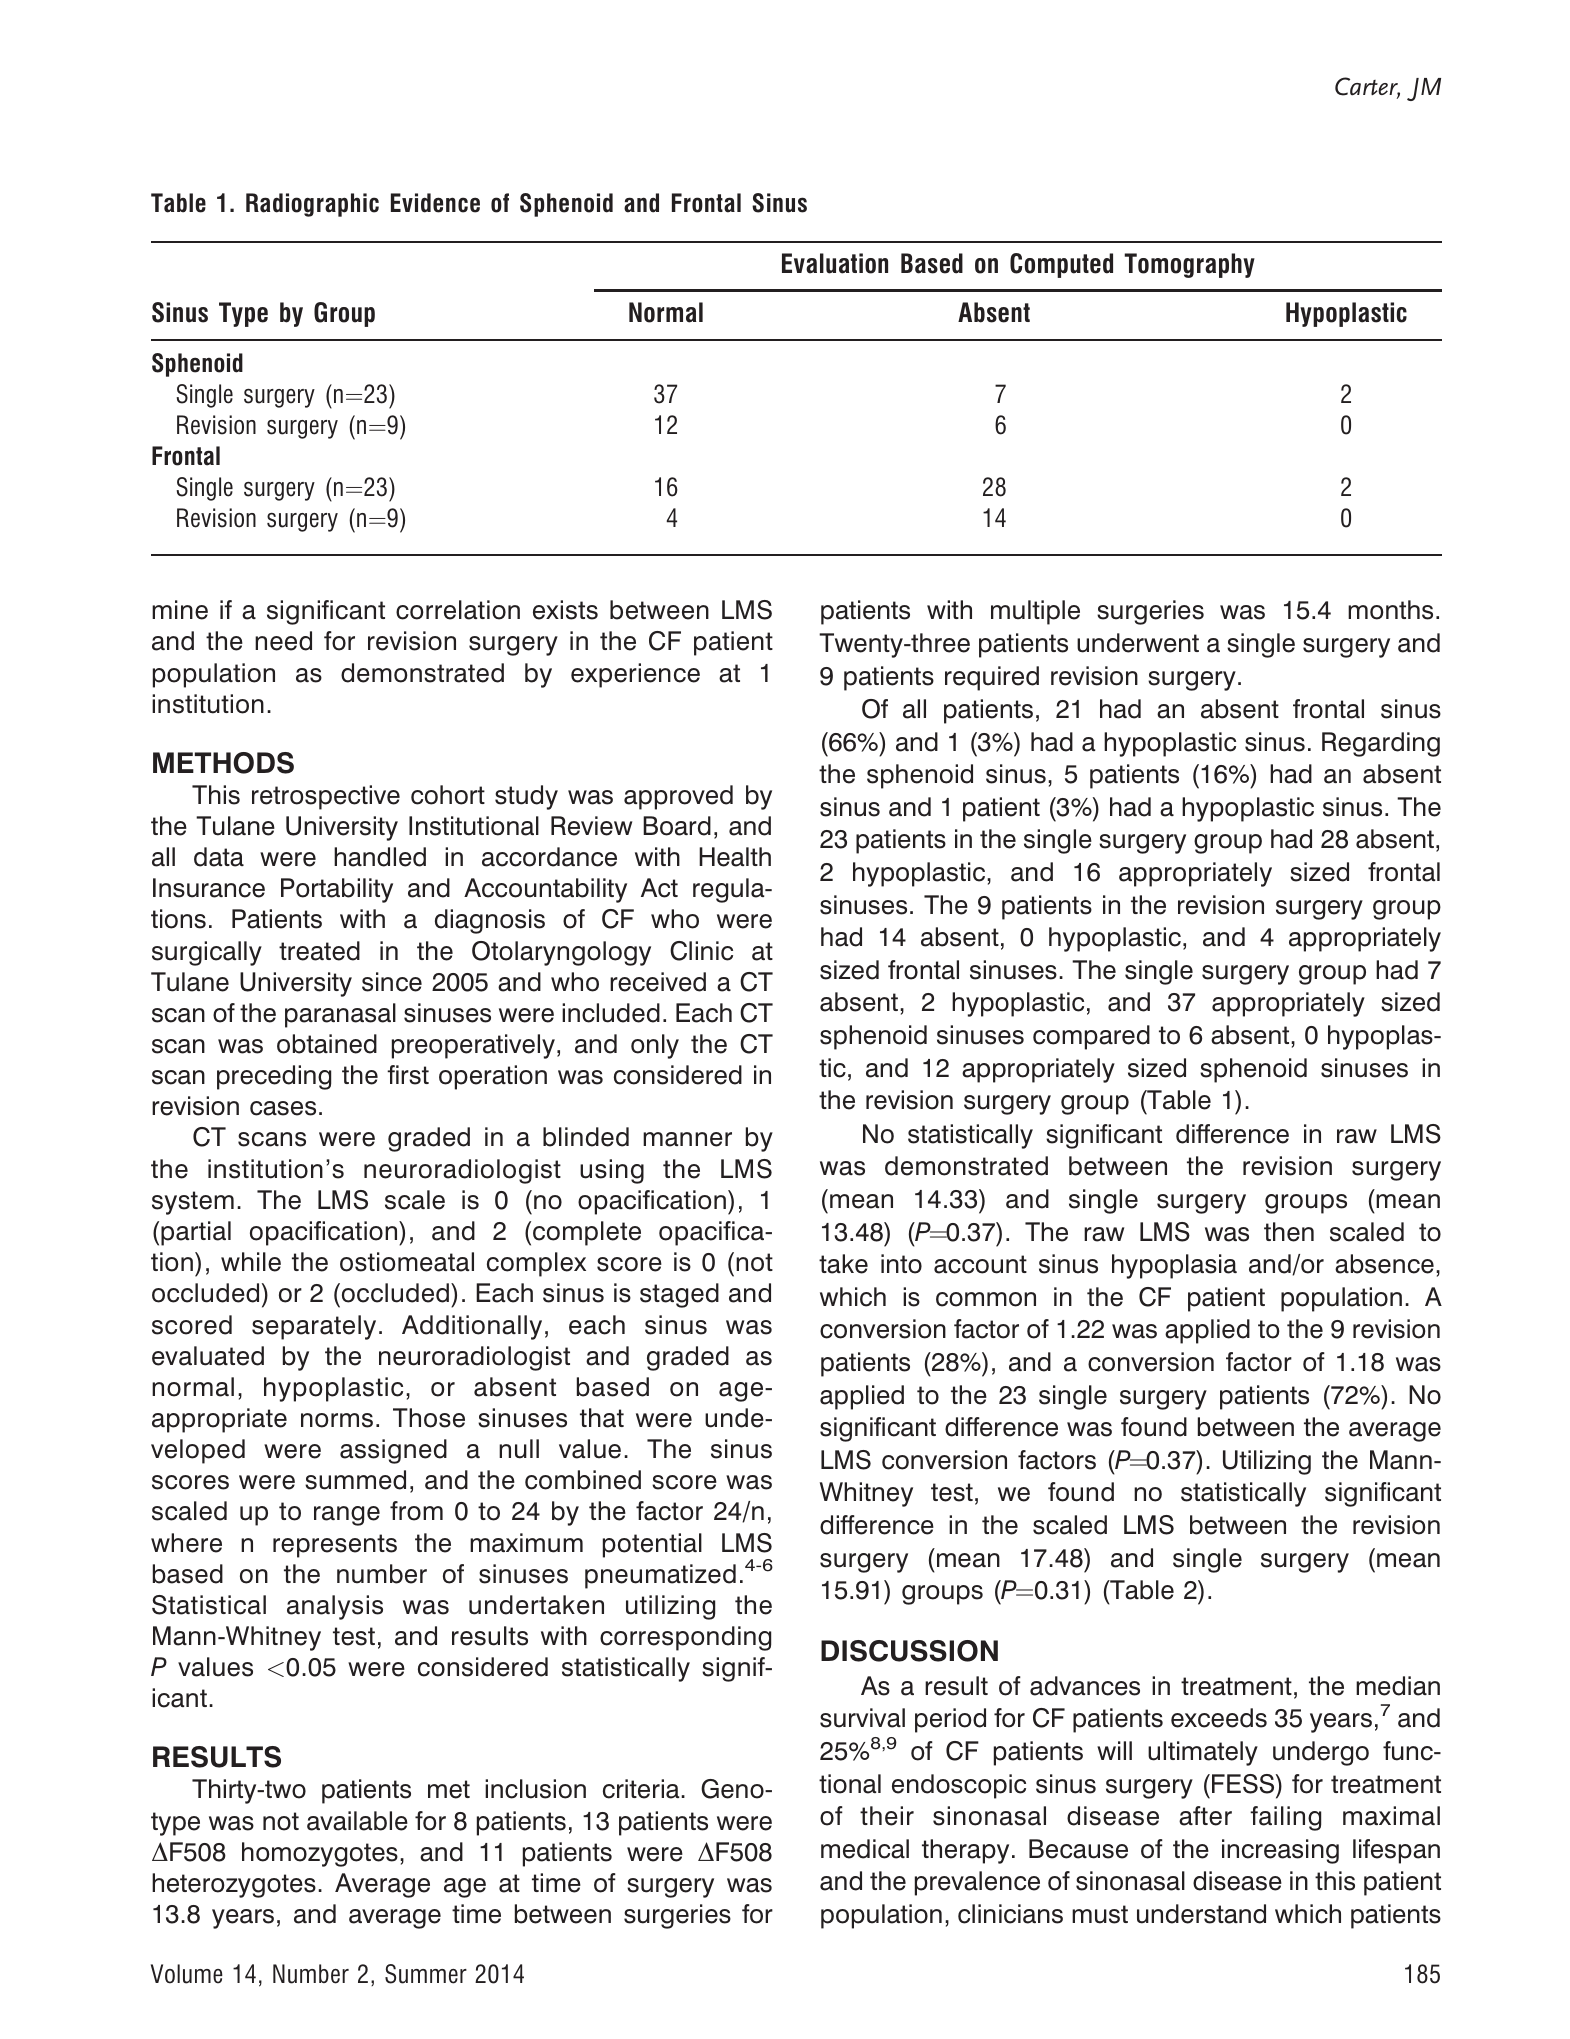 This document has height=2039, width=1570. Describe the element at coordinates (327, 1044) in the document. I see `obtained` at that location.
